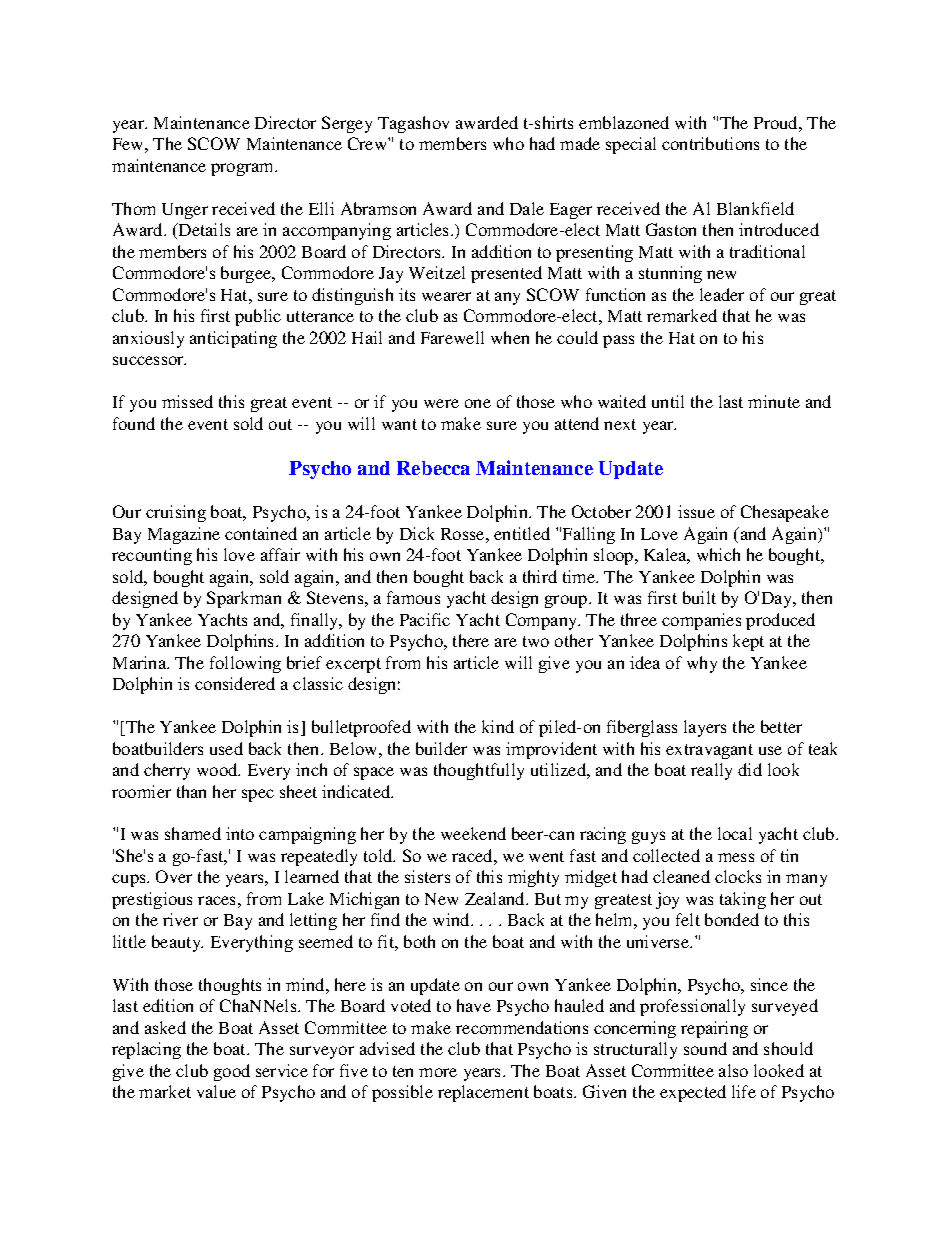  I want to click on more, so click(438, 1072).
